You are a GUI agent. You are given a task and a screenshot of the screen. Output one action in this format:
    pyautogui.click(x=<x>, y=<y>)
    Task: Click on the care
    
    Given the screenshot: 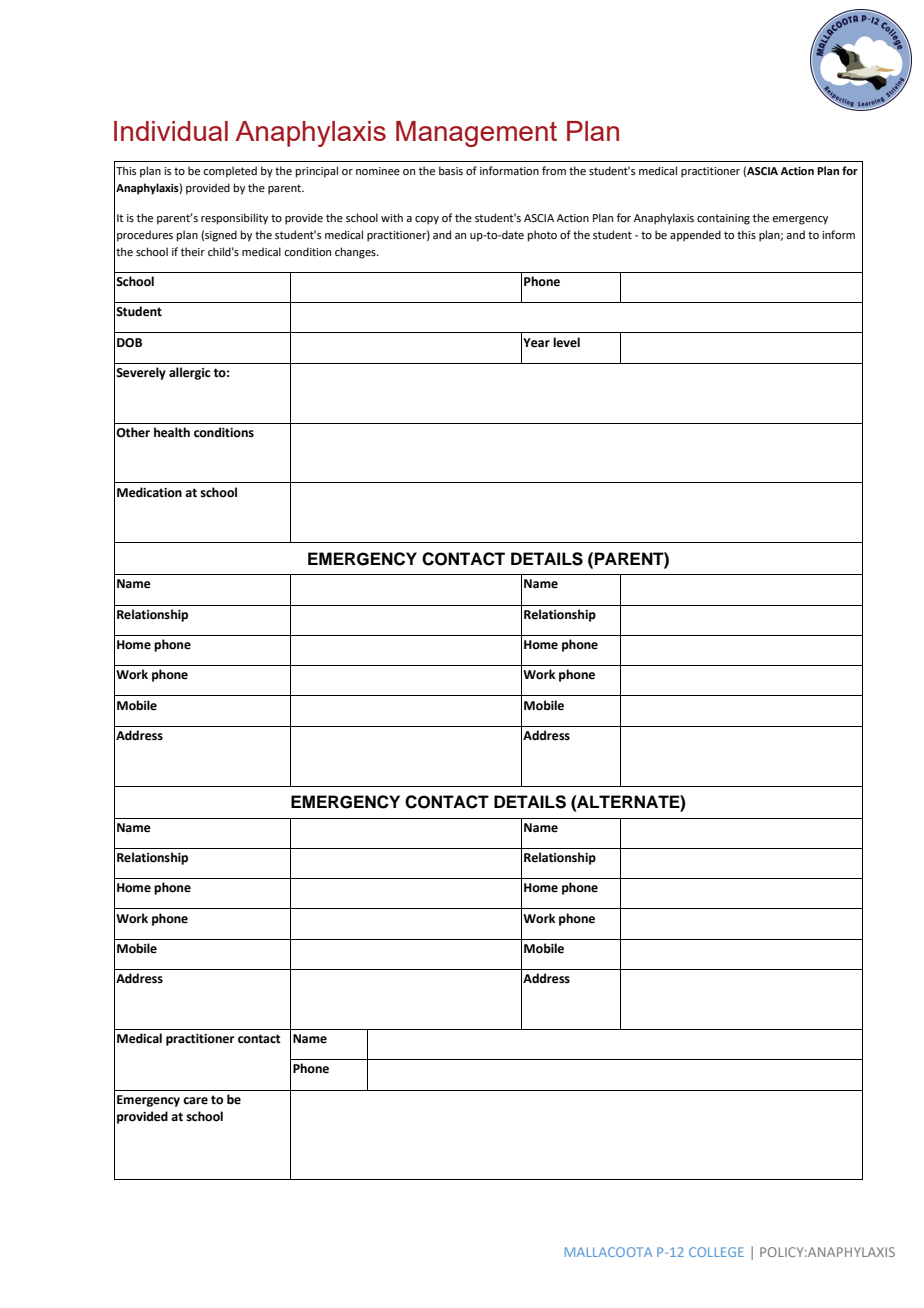 What is the action you would take?
    pyautogui.click(x=195, y=1101)
